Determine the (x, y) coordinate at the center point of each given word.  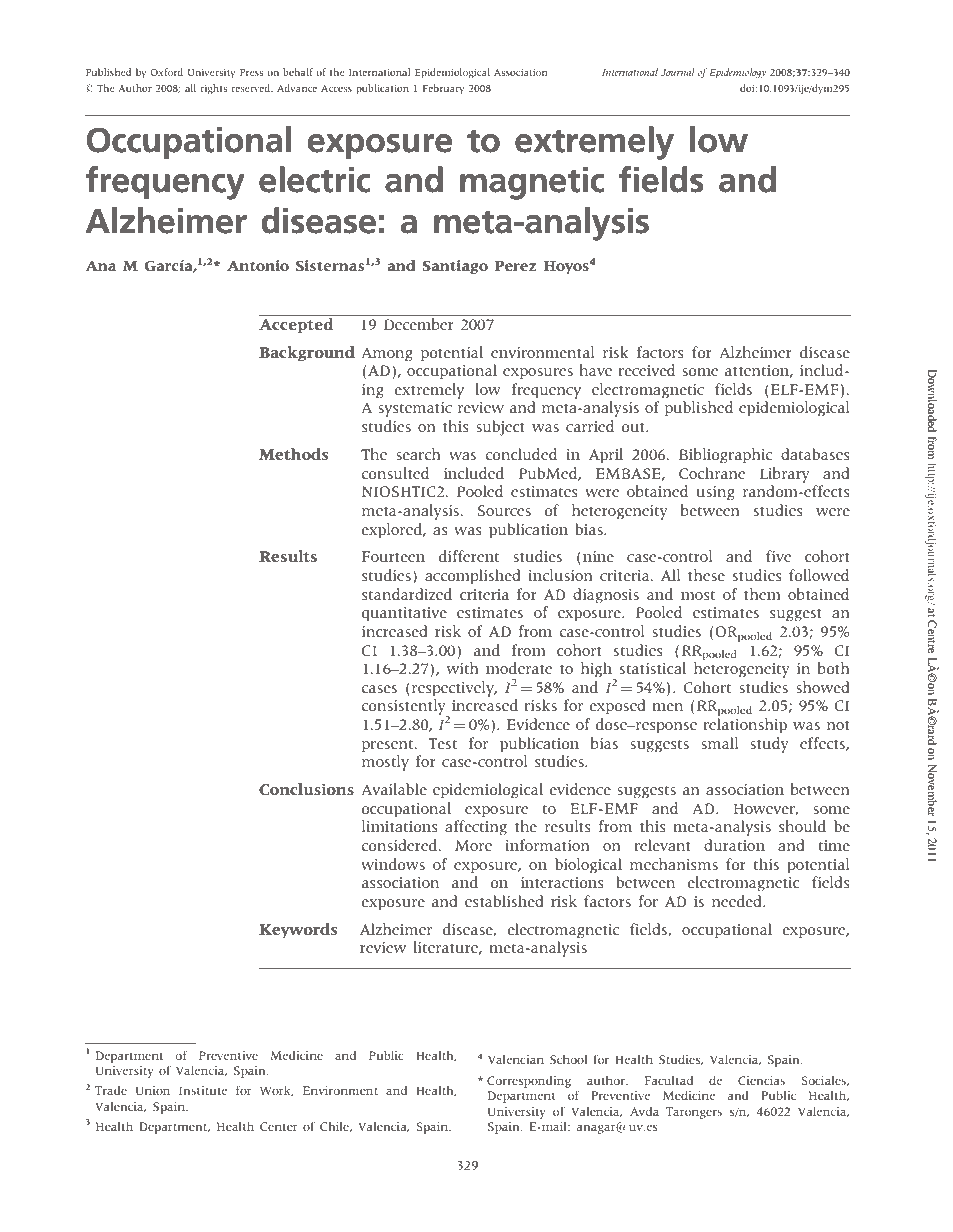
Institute (203, 1090)
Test (442, 743)
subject (500, 428)
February (443, 89)
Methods (293, 454)
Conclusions (306, 789)
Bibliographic (725, 456)
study (769, 745)
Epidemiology (737, 73)
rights (213, 89)
